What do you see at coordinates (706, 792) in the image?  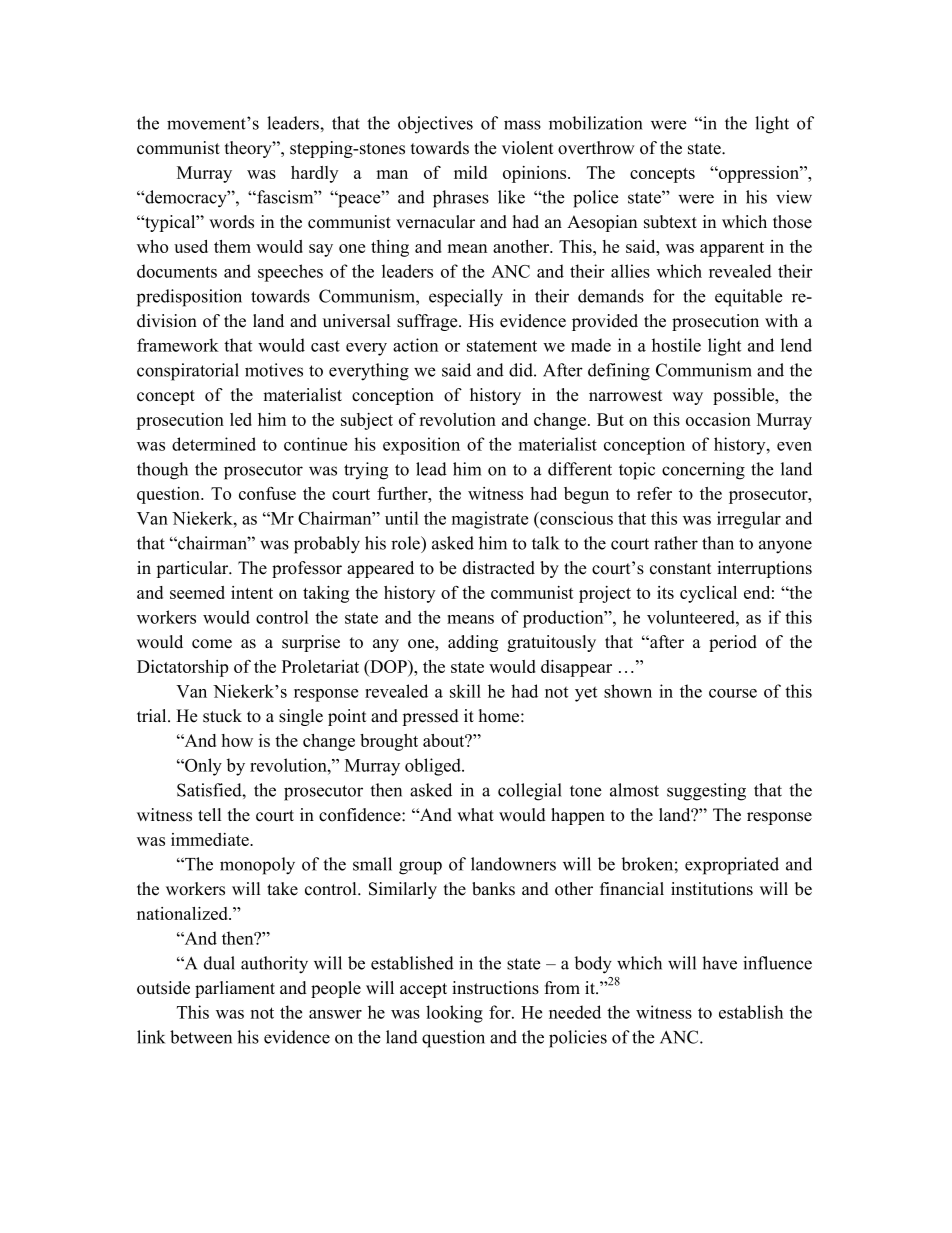 I see `suggesting` at bounding box center [706, 792].
